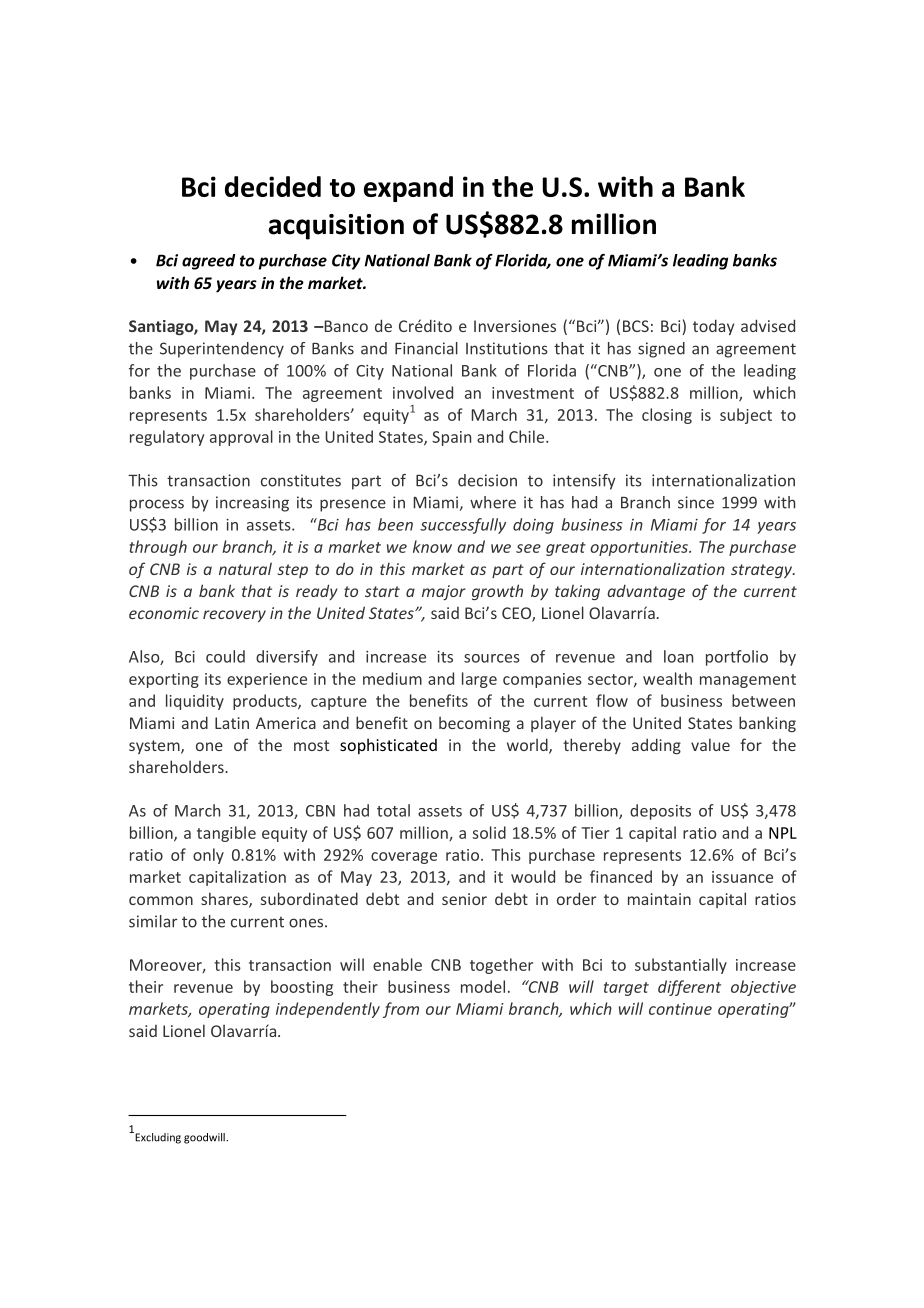  What do you see at coordinates (225, 900) in the screenshot?
I see `shares` at bounding box center [225, 900].
